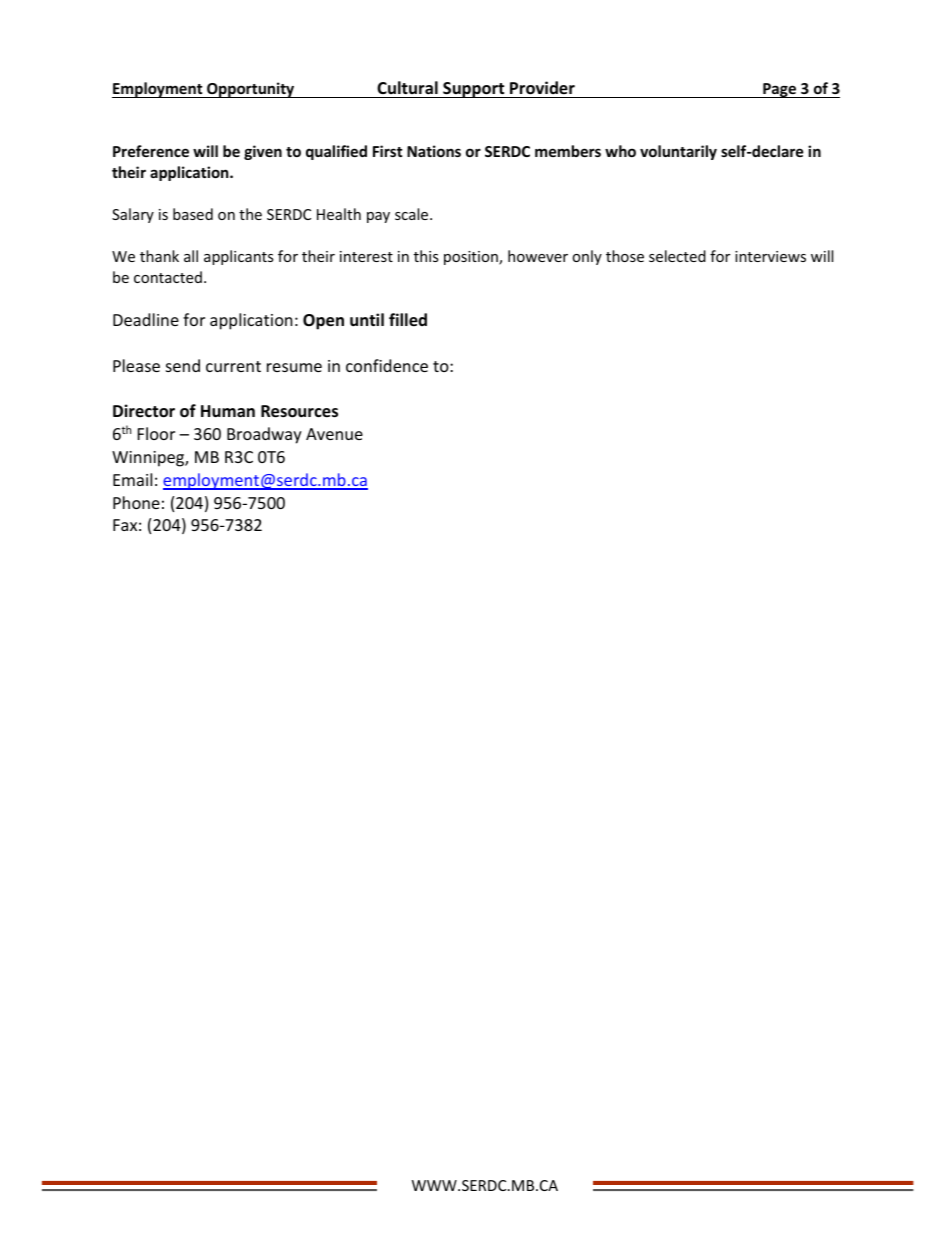  I want to click on contacted, so click(168, 277).
